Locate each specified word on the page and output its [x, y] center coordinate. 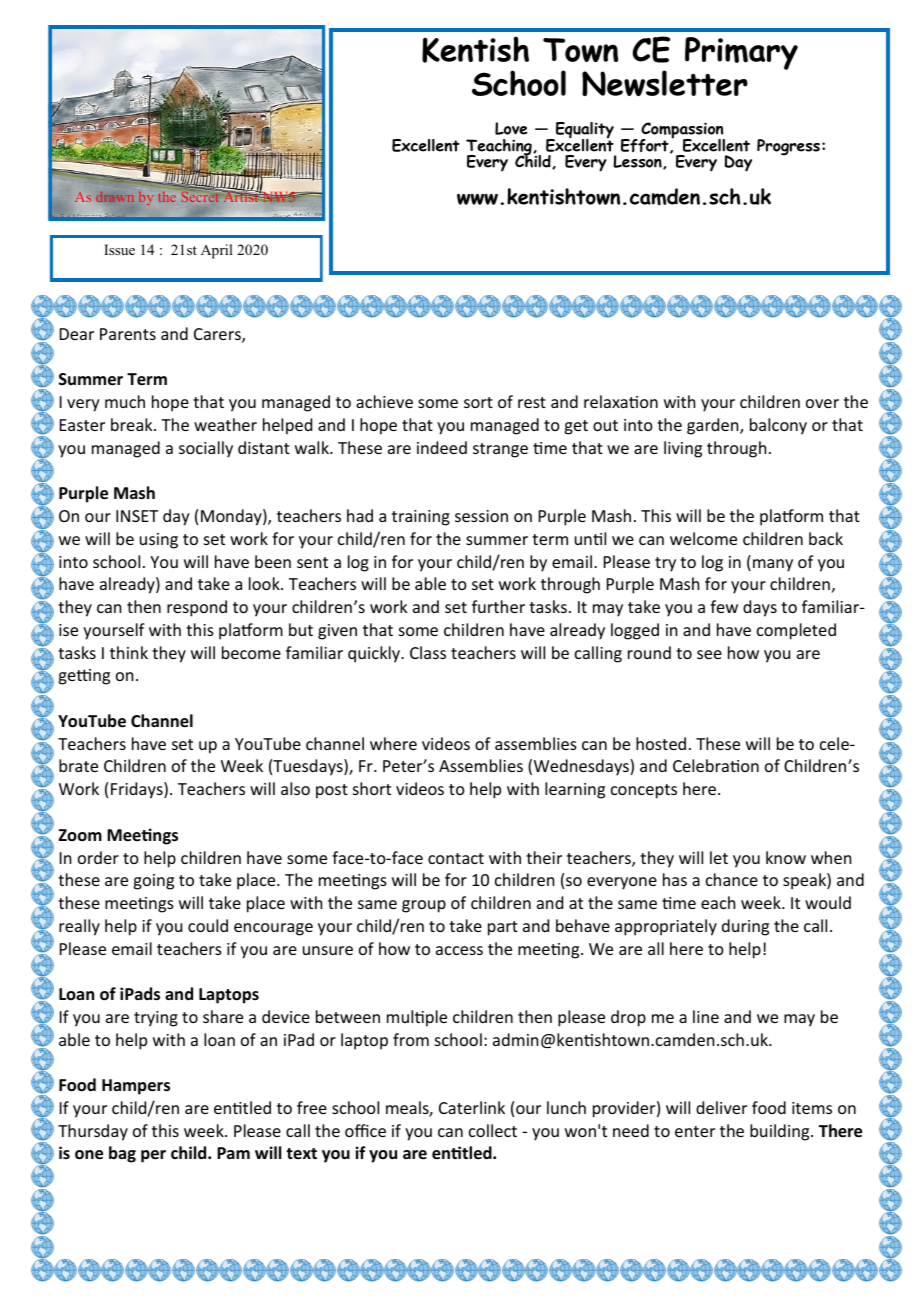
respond [197, 608]
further [498, 606]
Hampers [136, 1087]
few [724, 606]
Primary [741, 53]
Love [511, 128]
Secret [201, 195]
